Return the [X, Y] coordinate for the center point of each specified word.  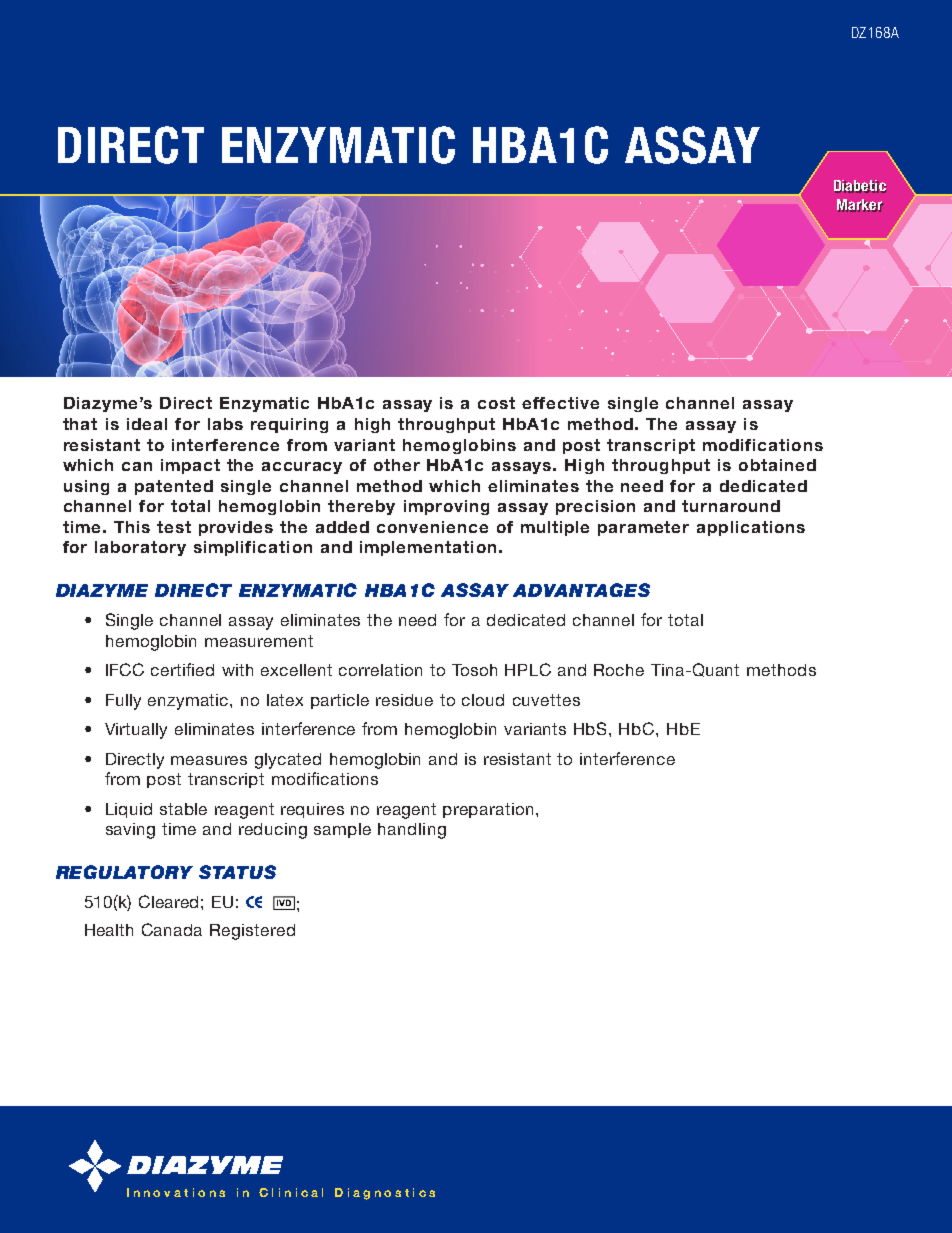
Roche [619, 670]
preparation [490, 810]
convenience [432, 527]
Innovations [176, 1192]
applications [751, 528]
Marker [860, 205]
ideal [147, 424]
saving [130, 831]
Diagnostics [385, 1194]
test [174, 527]
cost [496, 403]
